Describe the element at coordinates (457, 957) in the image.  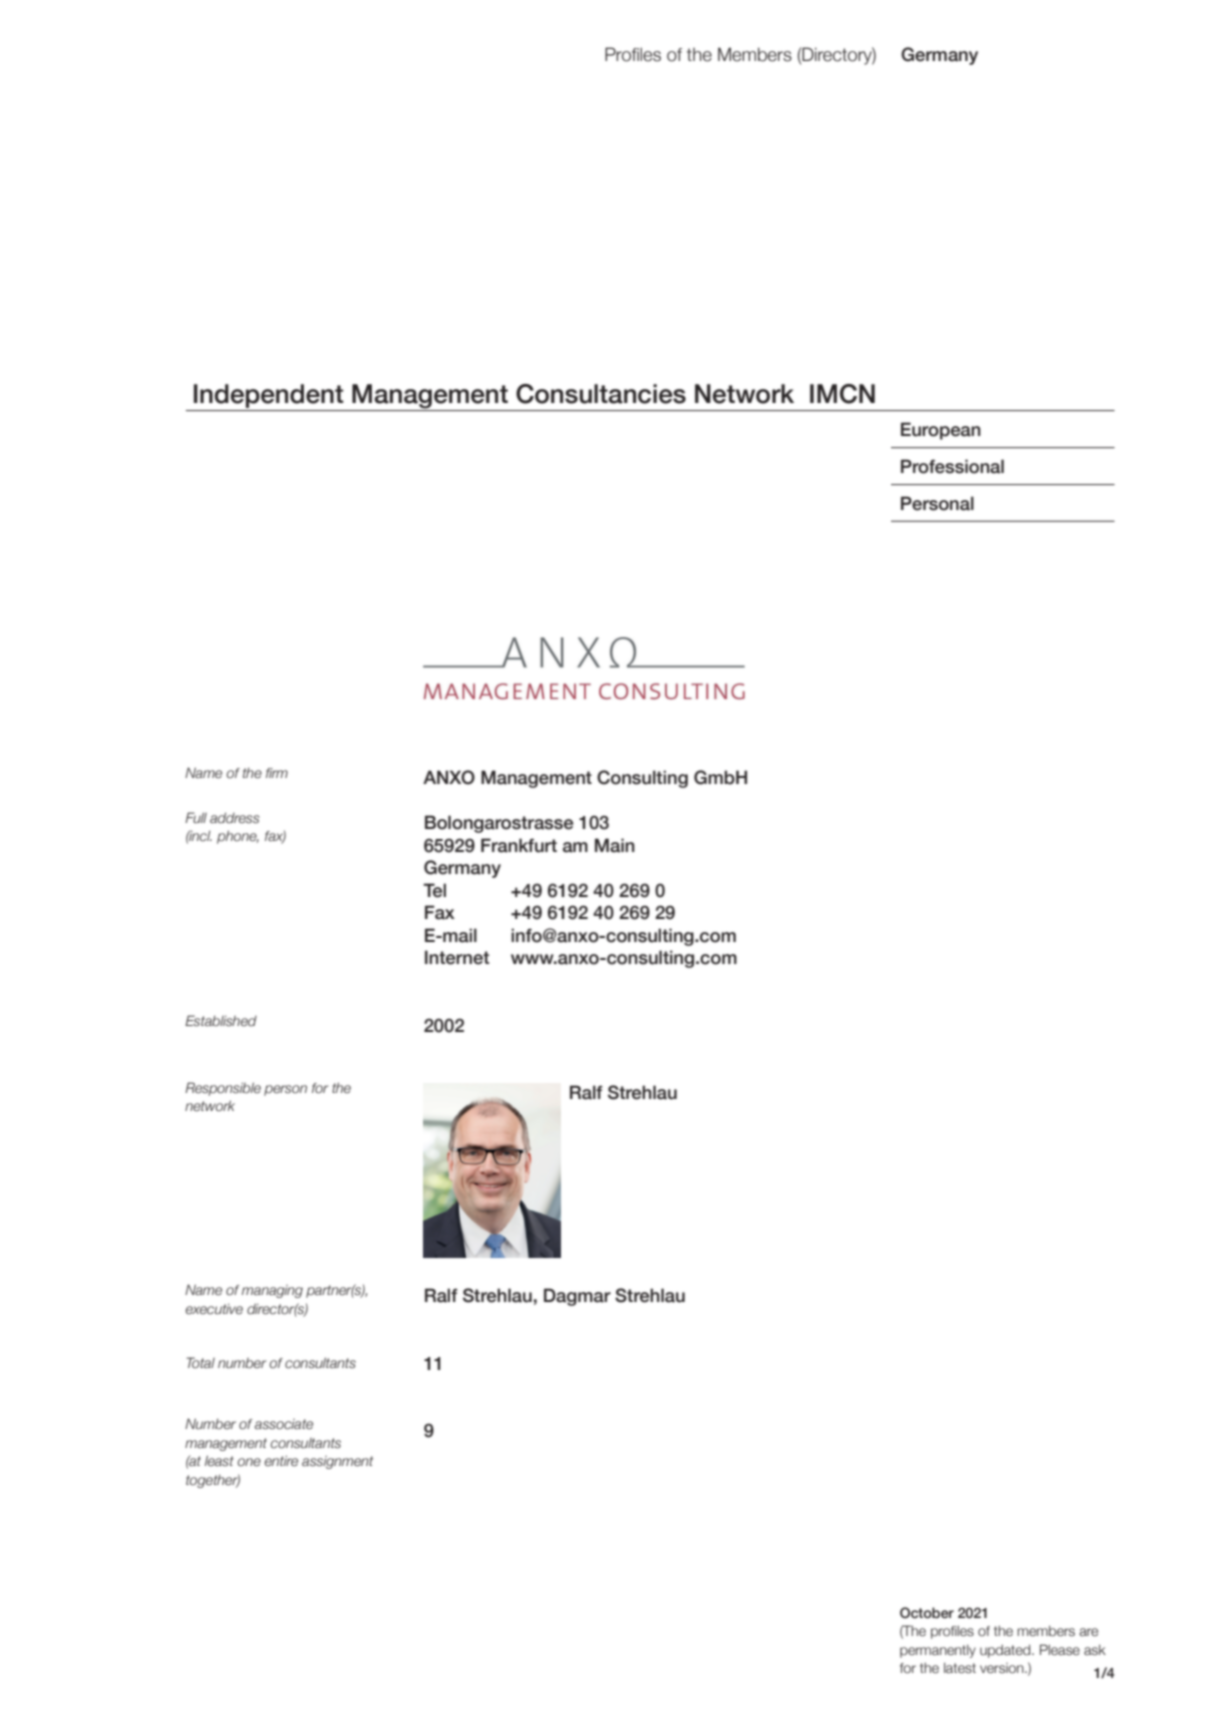
I see `Internet` at that location.
